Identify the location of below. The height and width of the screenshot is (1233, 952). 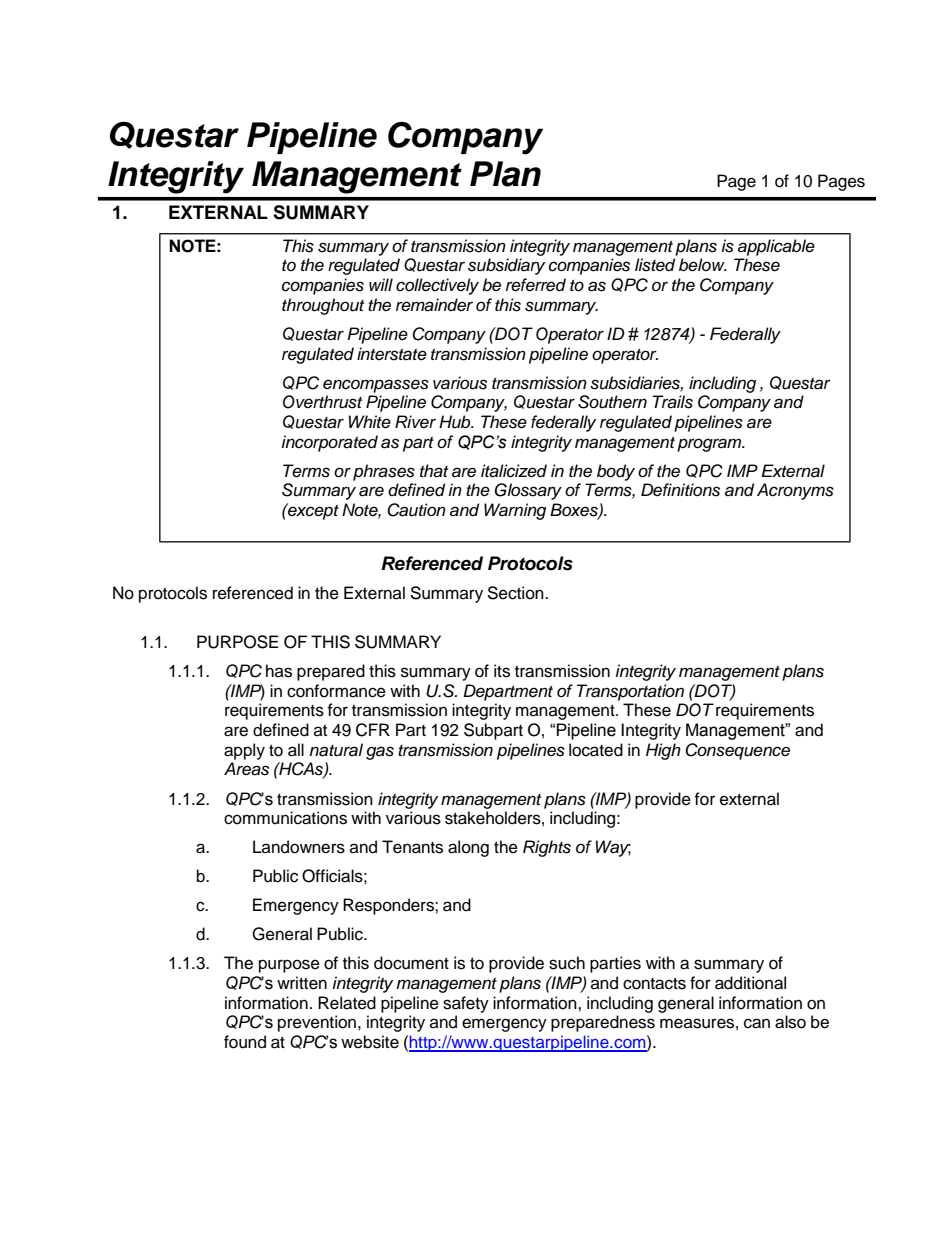
(703, 265).
